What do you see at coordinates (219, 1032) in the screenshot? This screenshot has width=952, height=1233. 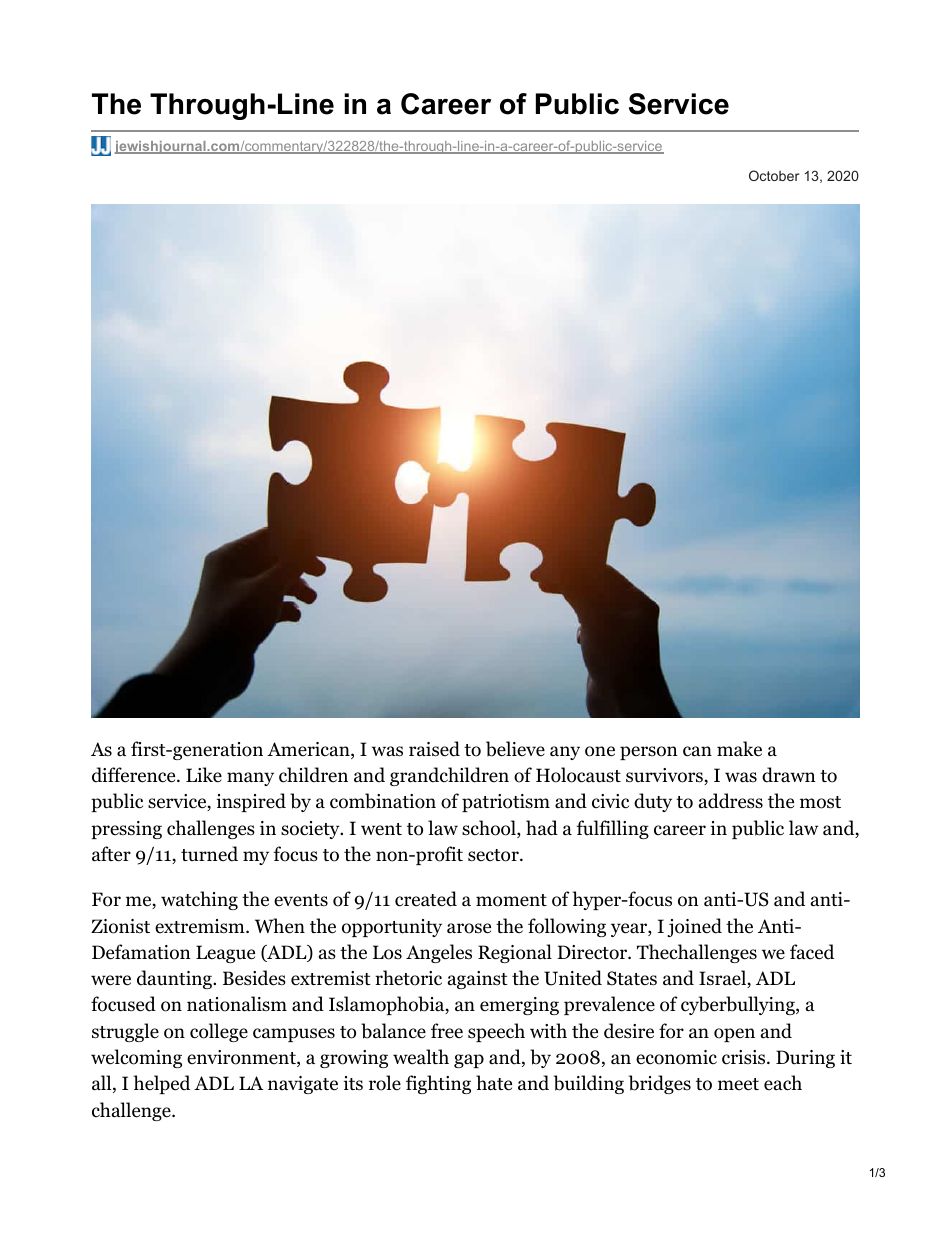 I see `college` at bounding box center [219, 1032].
